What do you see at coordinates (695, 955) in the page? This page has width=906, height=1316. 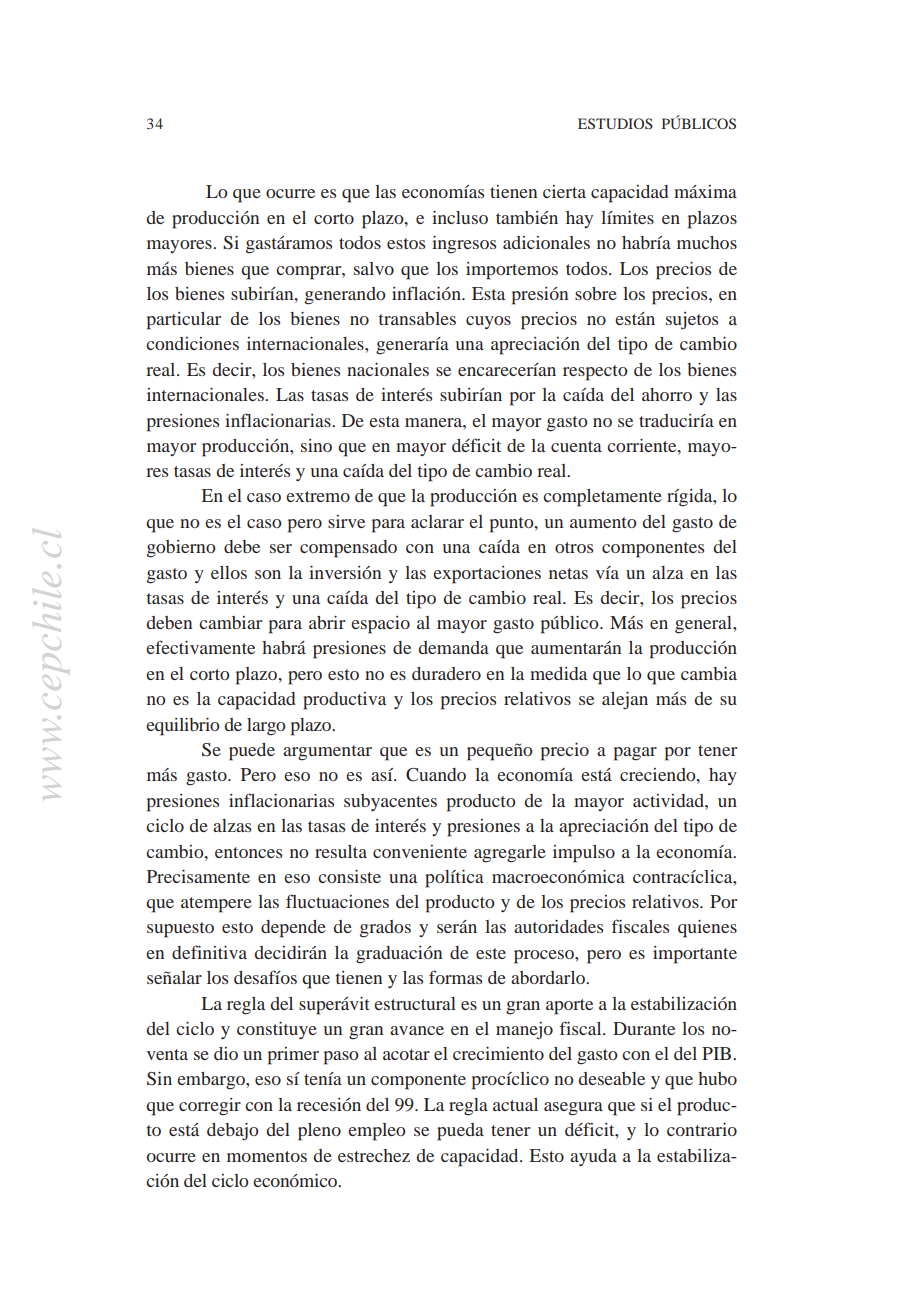 I see `importante` at bounding box center [695, 955].
